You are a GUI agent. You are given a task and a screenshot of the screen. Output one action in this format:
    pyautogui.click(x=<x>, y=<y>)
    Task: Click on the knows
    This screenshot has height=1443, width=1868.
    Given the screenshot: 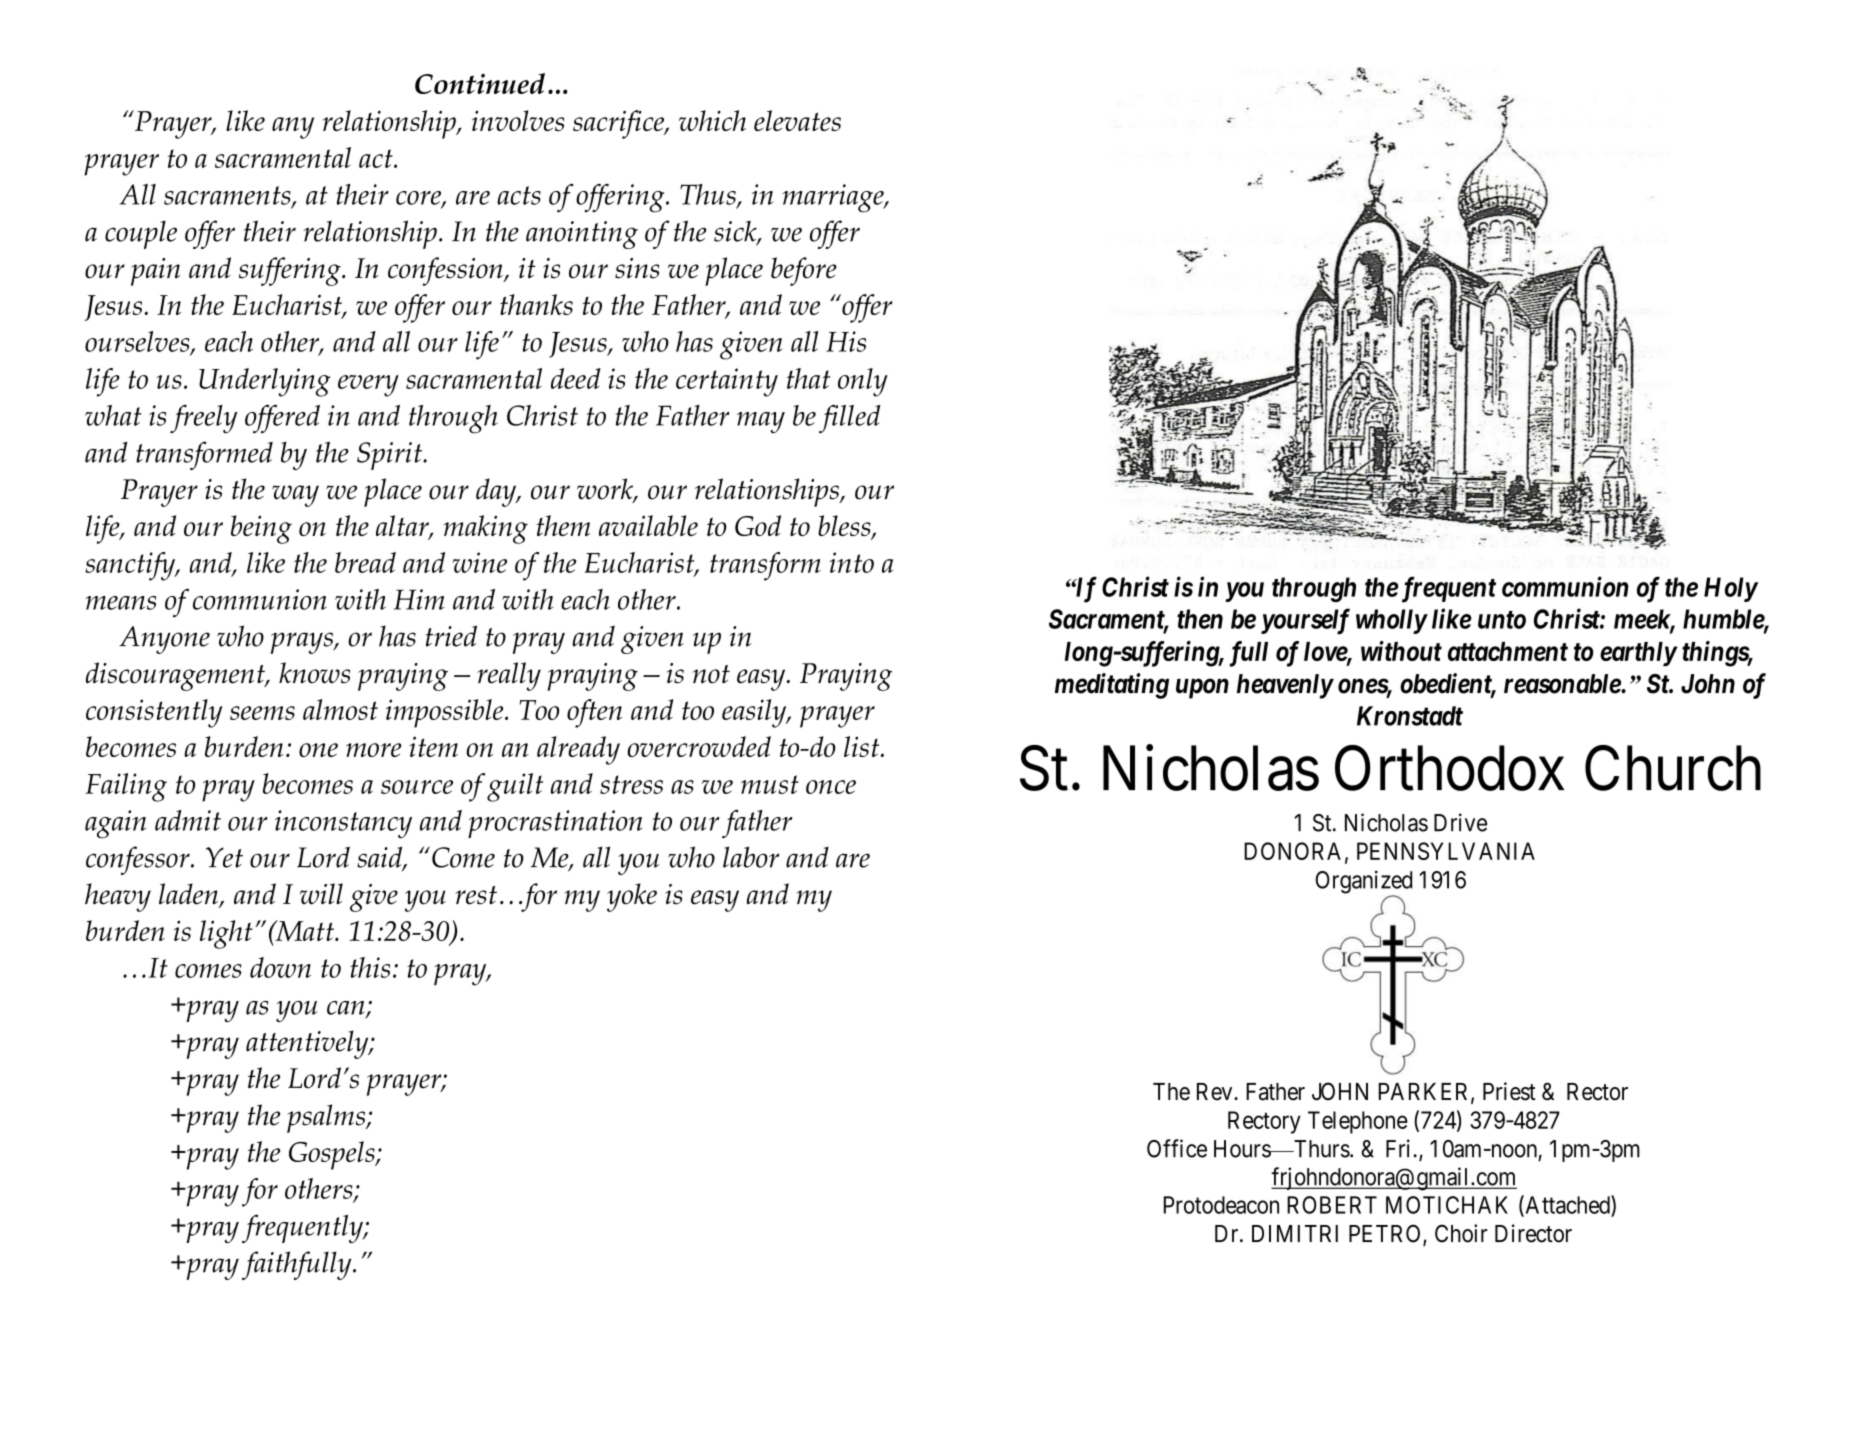 What is the action you would take?
    pyautogui.click(x=314, y=673)
